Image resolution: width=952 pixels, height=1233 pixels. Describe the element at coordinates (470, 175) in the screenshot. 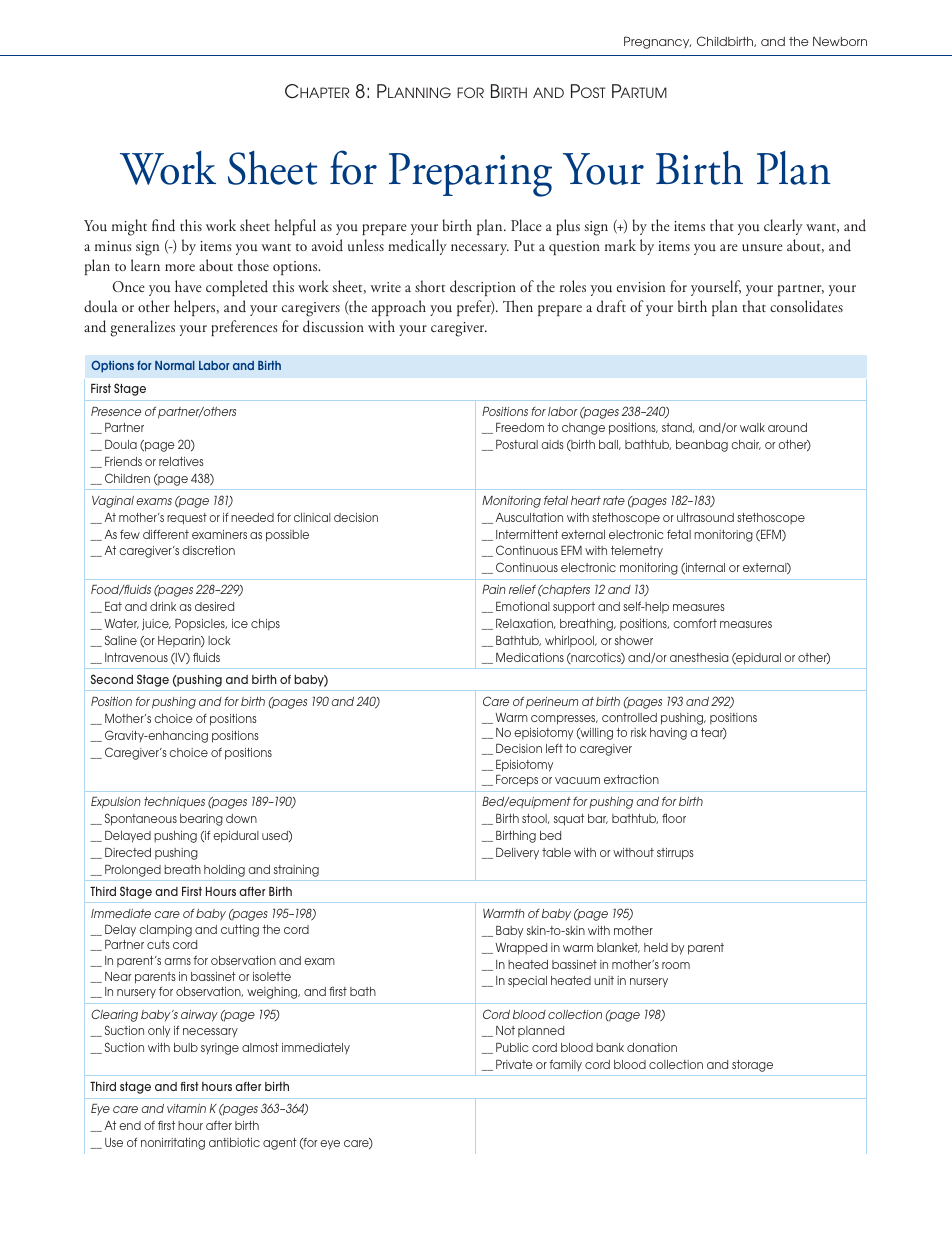

I see `Preparing` at that location.
